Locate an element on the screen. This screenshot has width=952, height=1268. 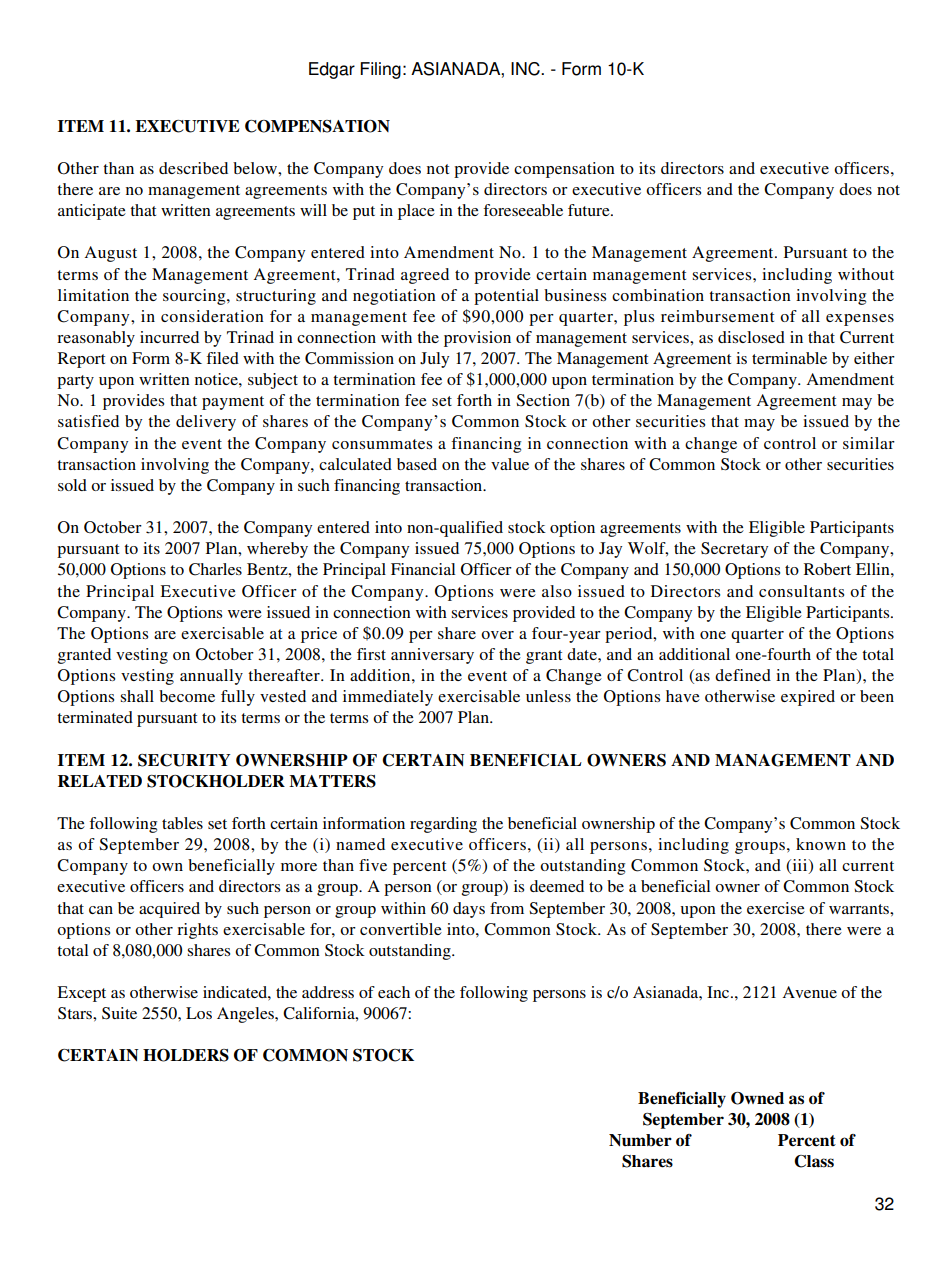
exercise is located at coordinates (776, 908).
